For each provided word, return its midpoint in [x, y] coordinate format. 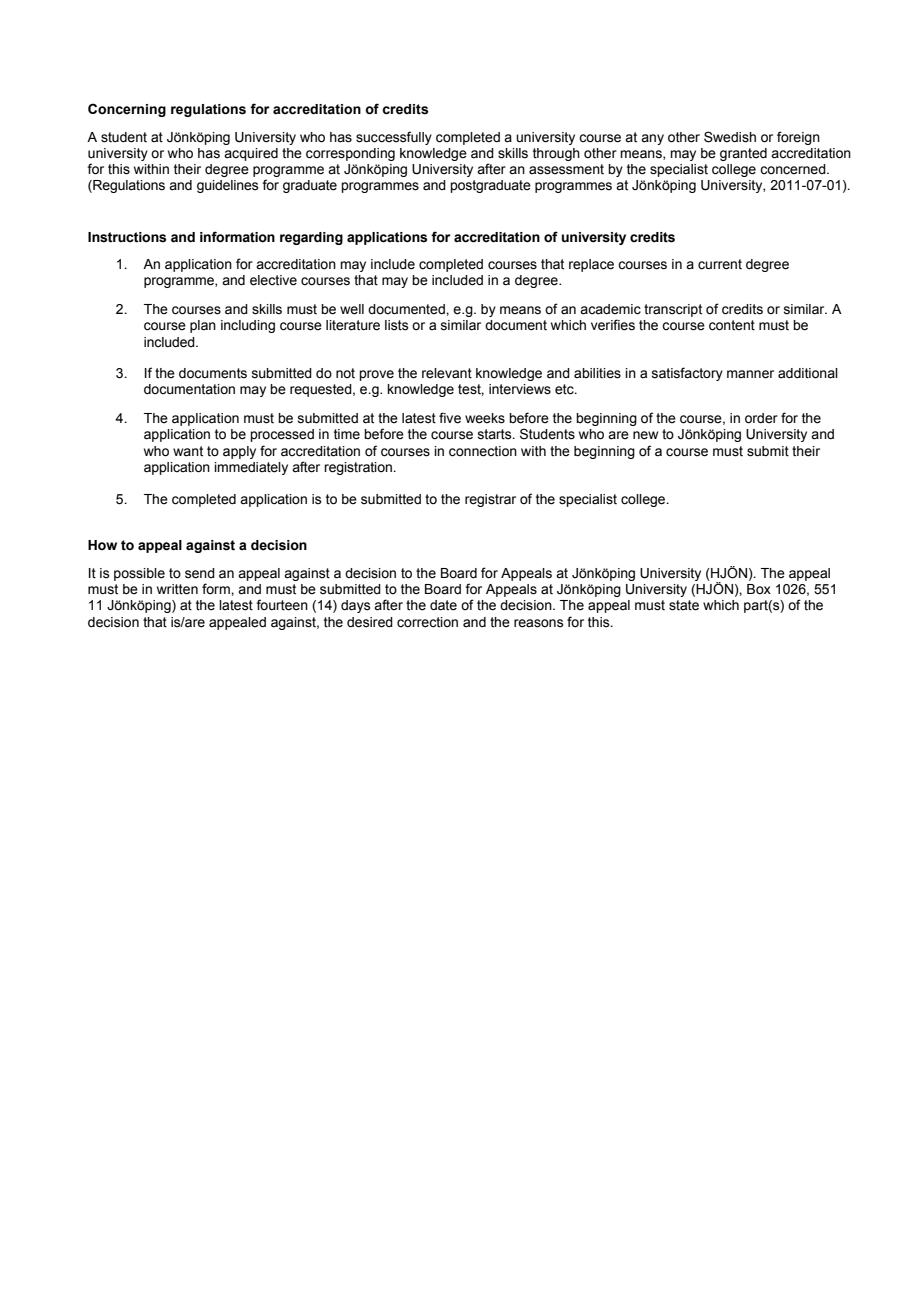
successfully [394, 138]
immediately [251, 468]
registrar [490, 500]
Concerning [127, 110]
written [177, 589]
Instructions [127, 237]
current [720, 264]
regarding [311, 238]
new [645, 435]
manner [750, 374]
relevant [447, 373]
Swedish [730, 137]
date [443, 605]
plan [203, 326]
